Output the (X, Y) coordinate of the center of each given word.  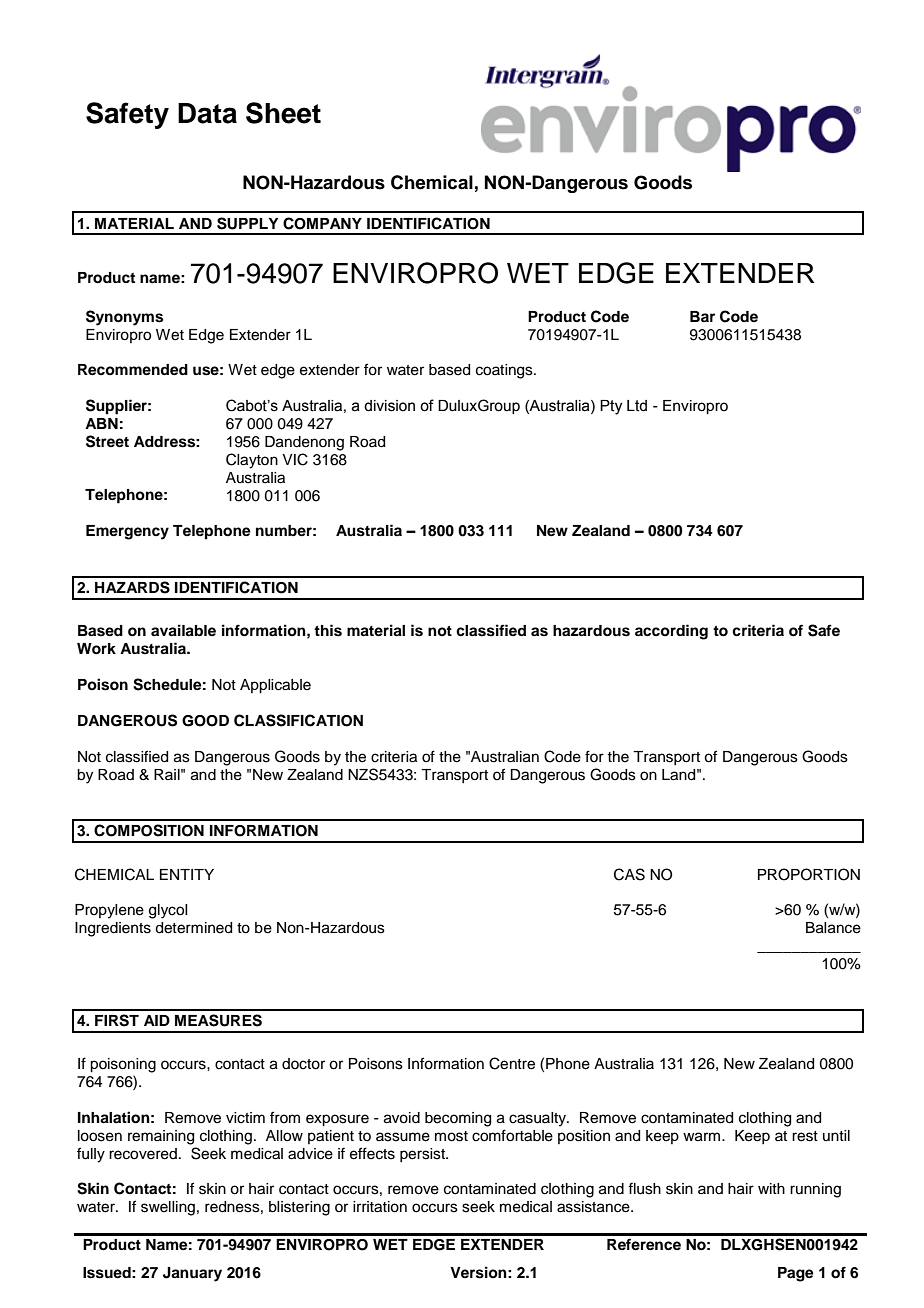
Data (207, 113)
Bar (702, 316)
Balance (833, 928)
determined (193, 928)
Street (107, 441)
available (183, 630)
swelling (168, 1208)
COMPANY (322, 223)
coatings (505, 371)
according (671, 632)
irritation (380, 1207)
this (328, 630)
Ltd (637, 406)
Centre (512, 1063)
